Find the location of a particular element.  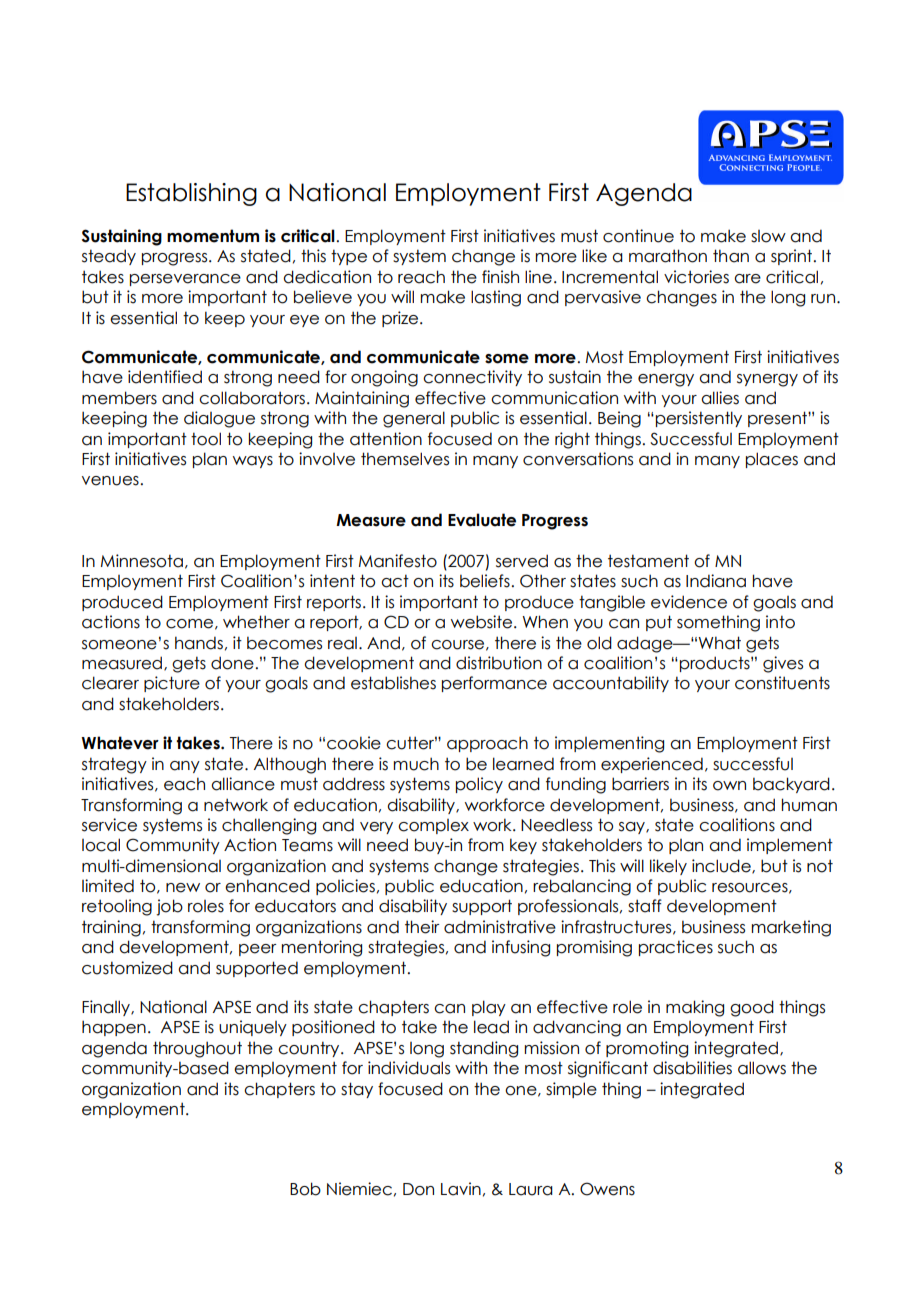

marketing is located at coordinates (791, 928).
